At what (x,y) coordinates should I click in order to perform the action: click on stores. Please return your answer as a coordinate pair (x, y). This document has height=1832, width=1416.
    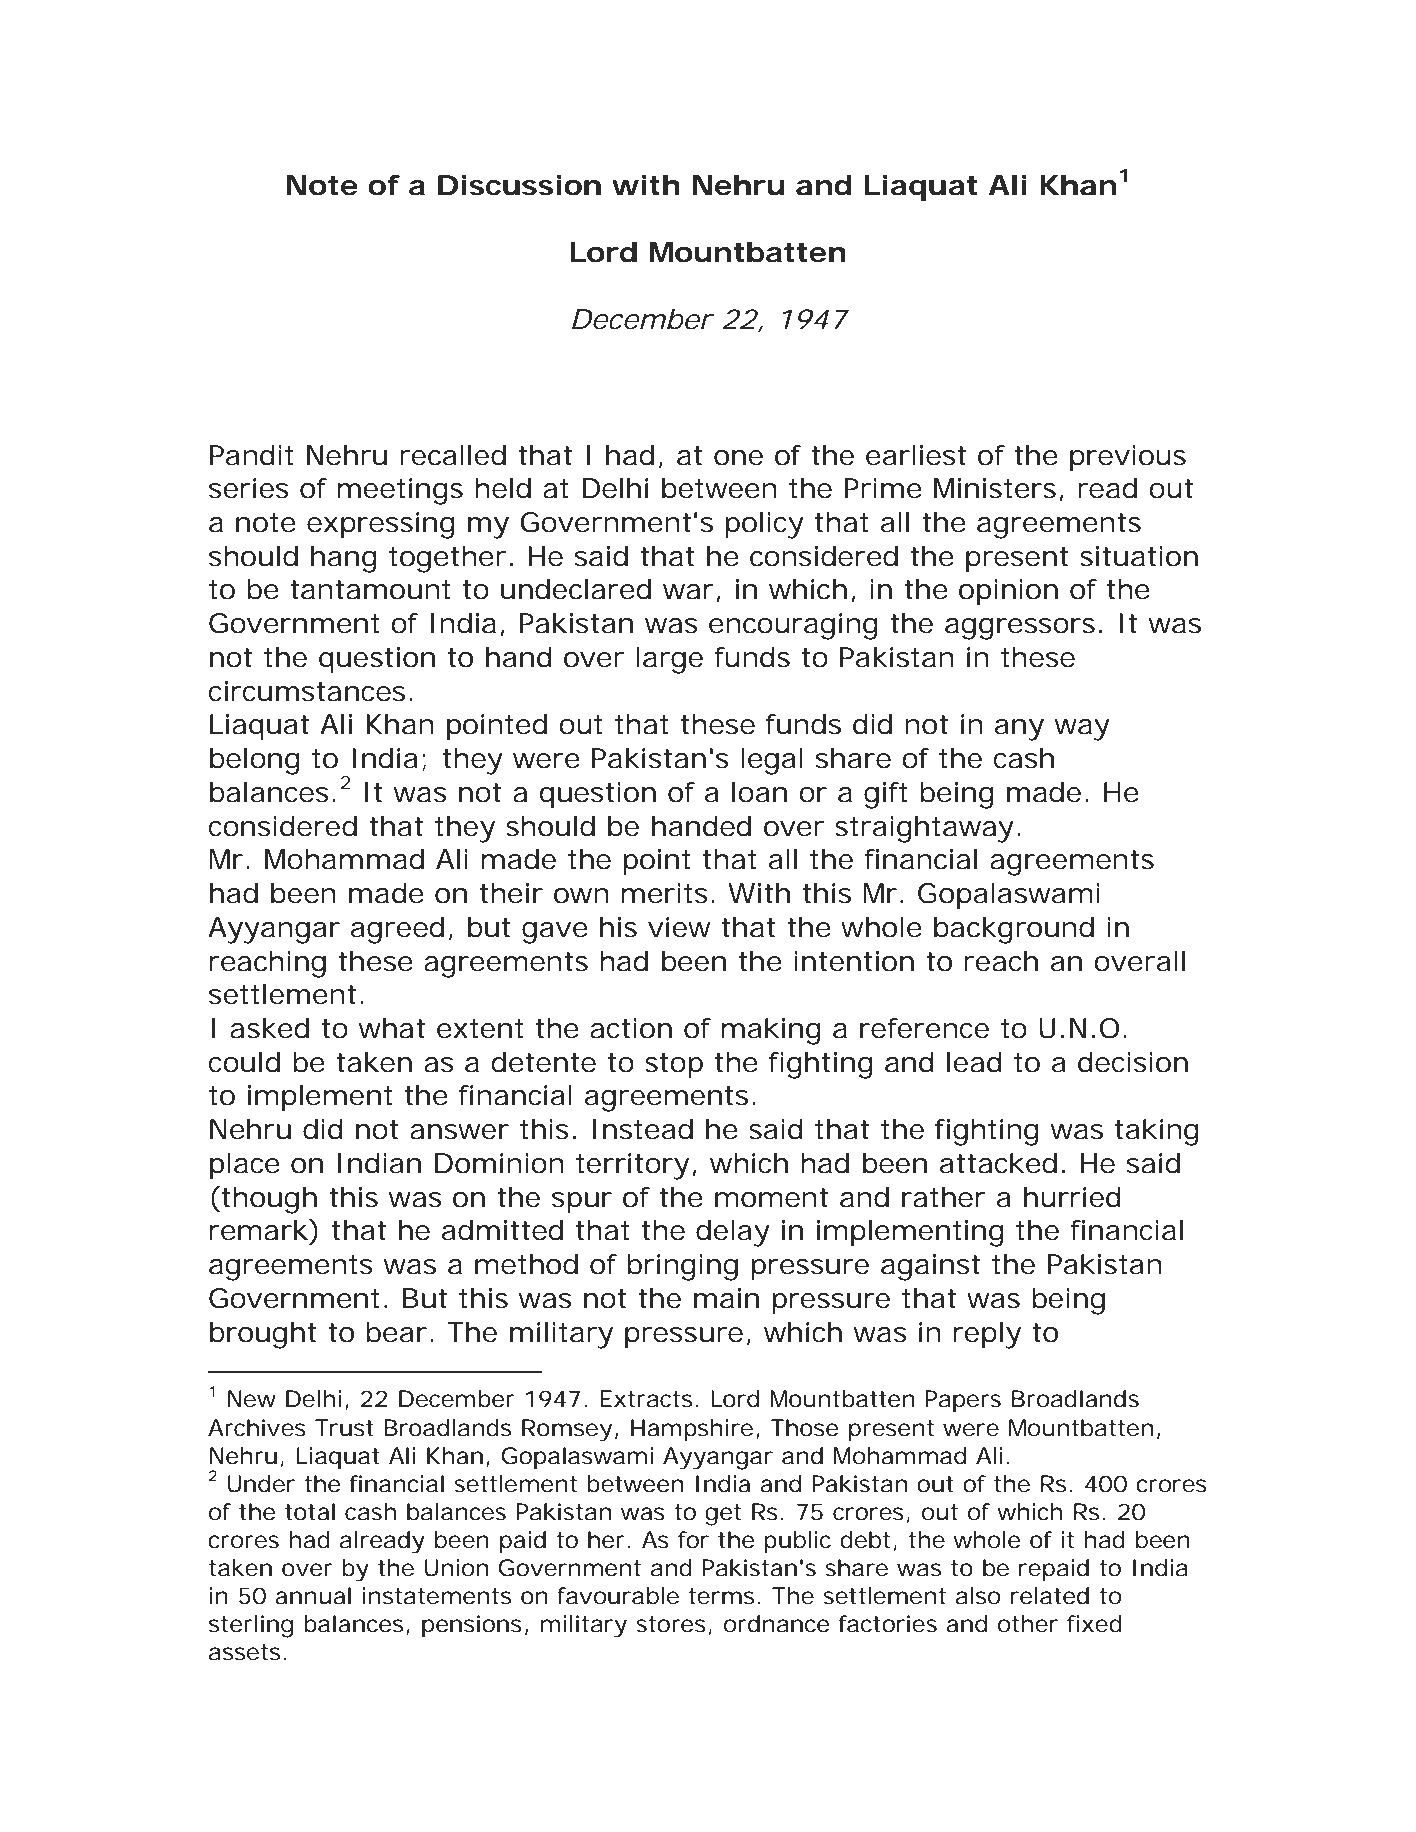
    Looking at the image, I should click on (674, 1625).
